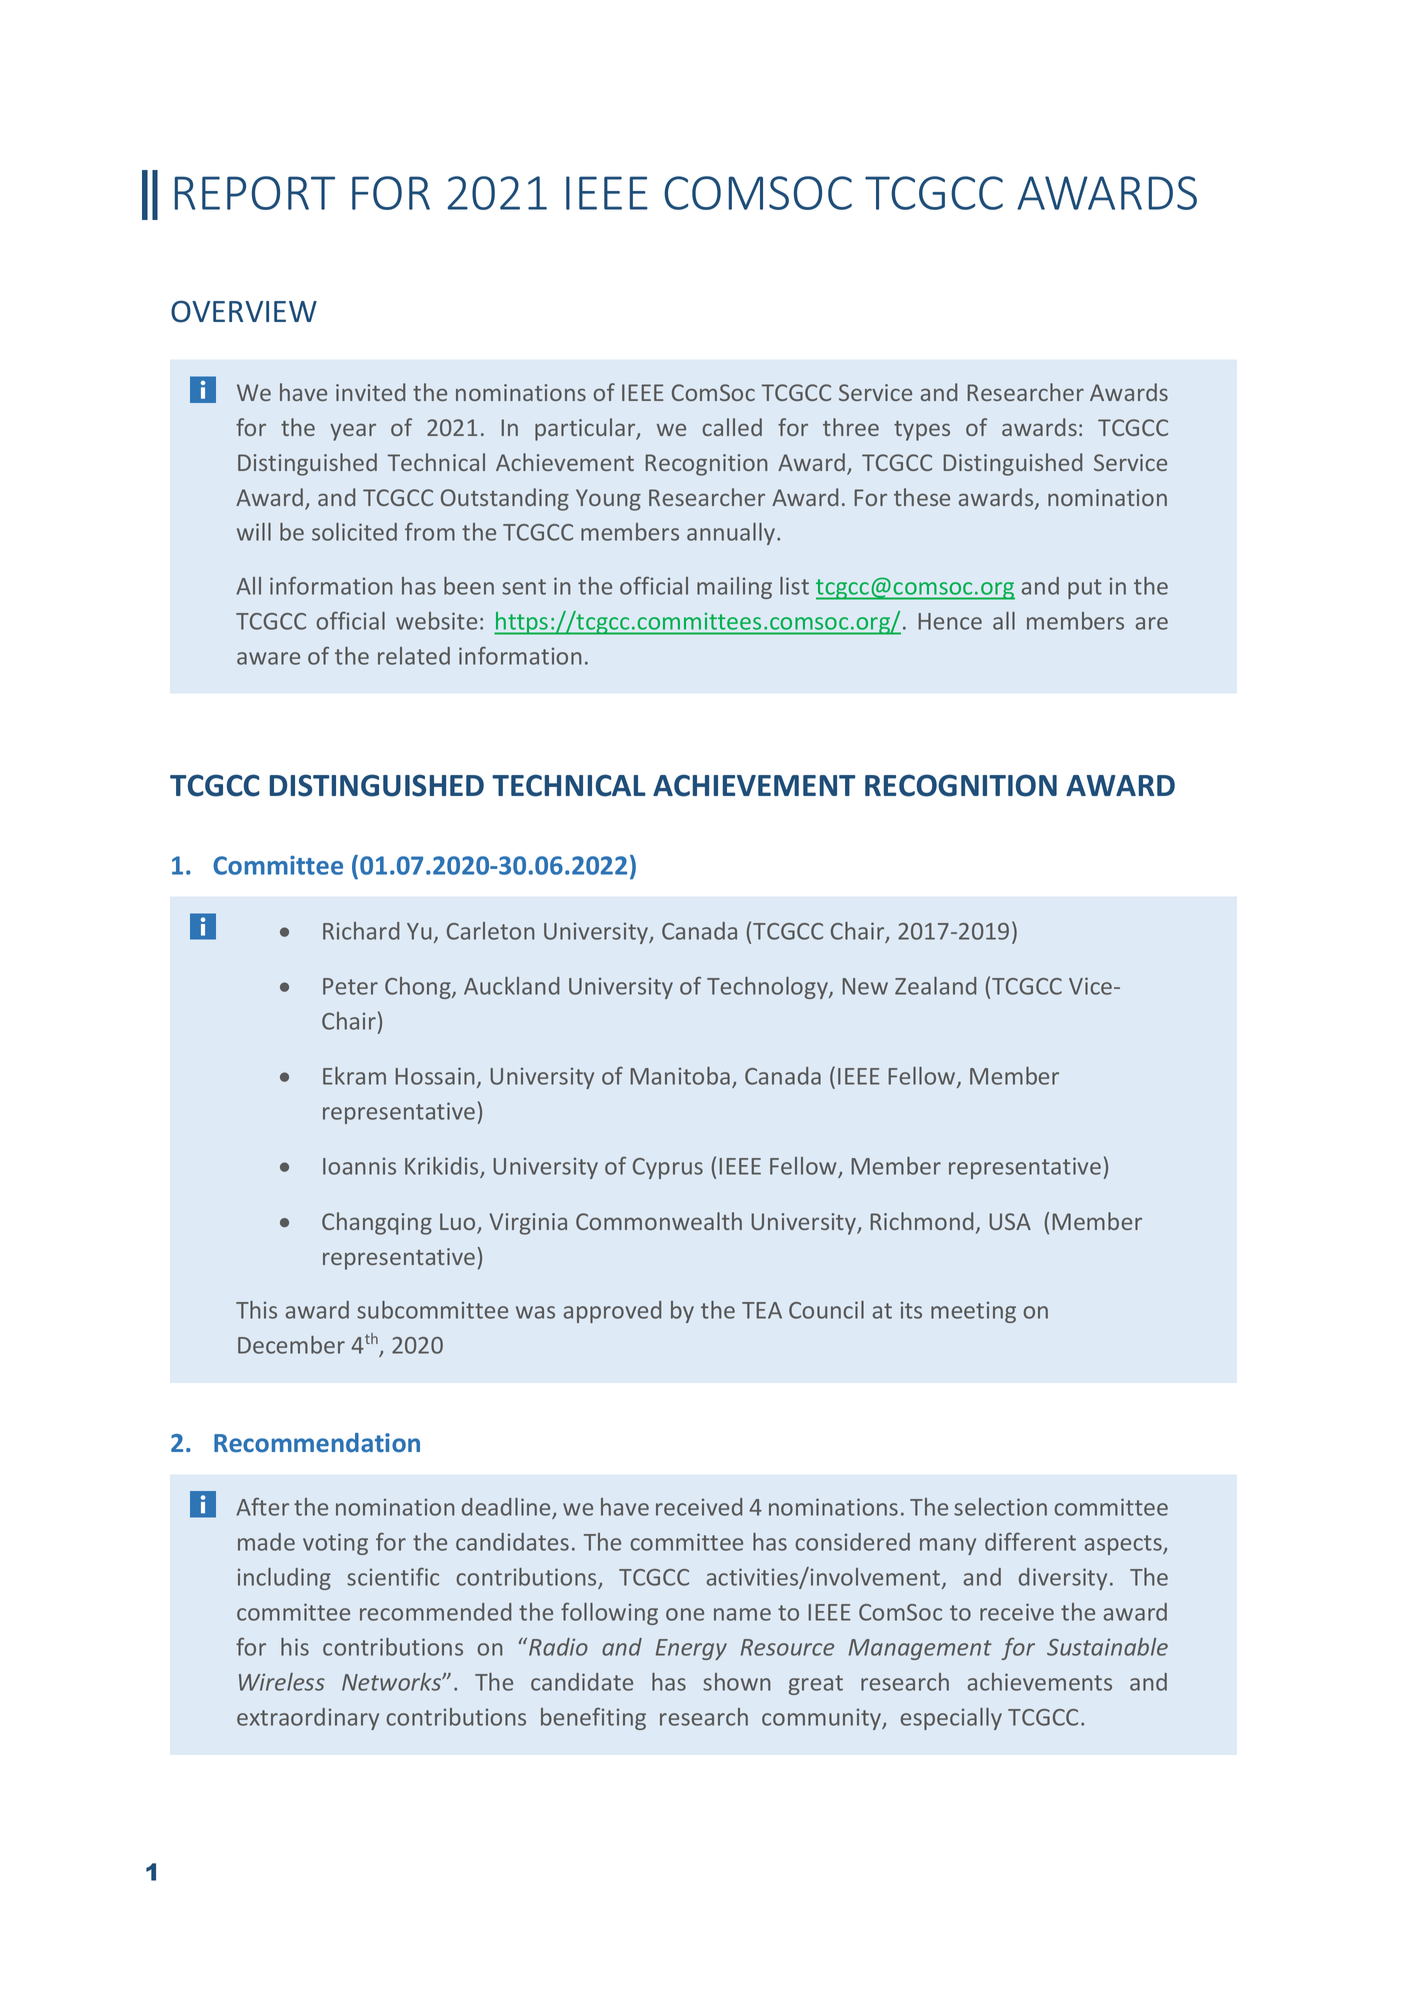 The width and height of the page is (1407, 1990). What do you see at coordinates (361, 931) in the page?
I see `Richard` at bounding box center [361, 931].
